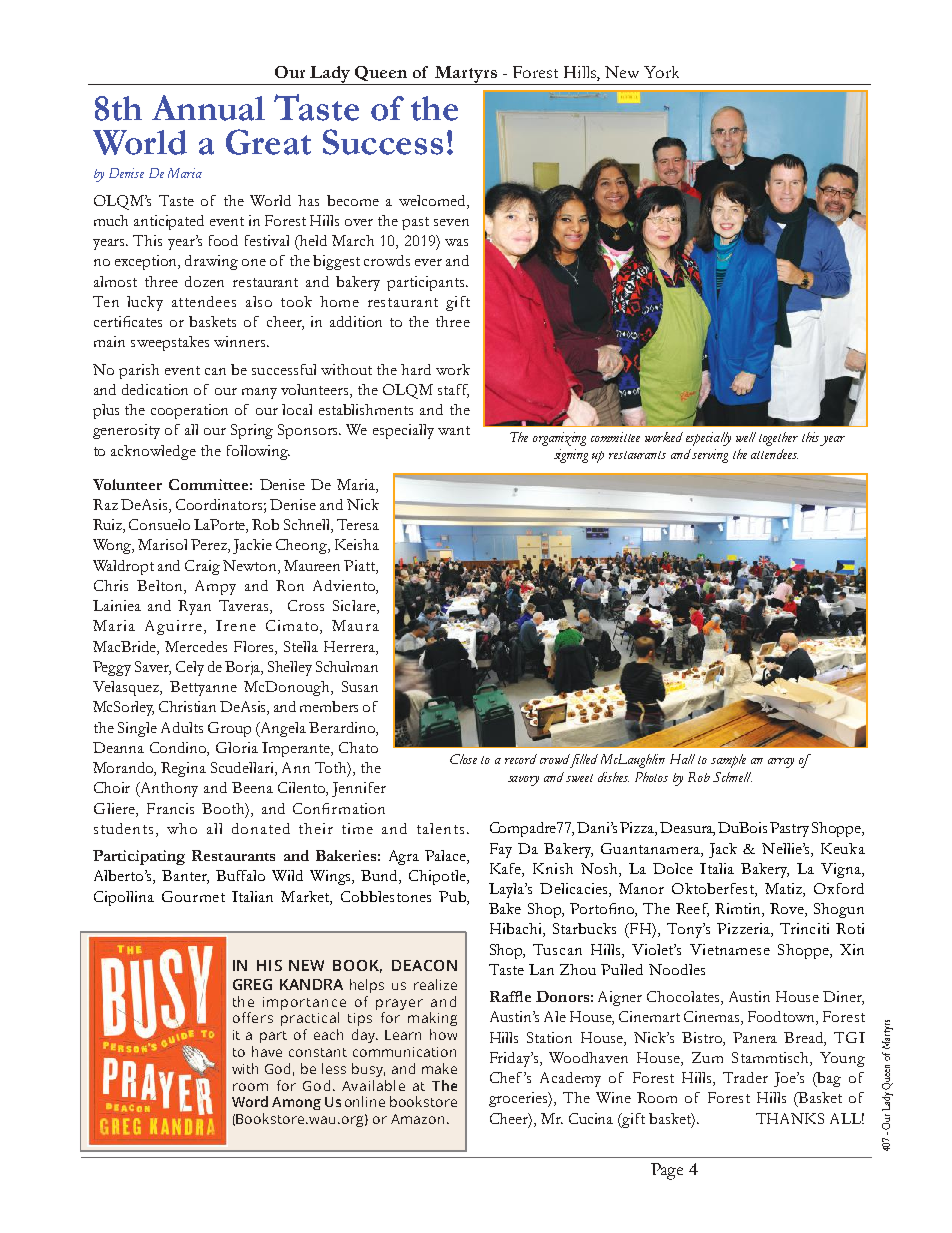  I want to click on York, so click(661, 72).
